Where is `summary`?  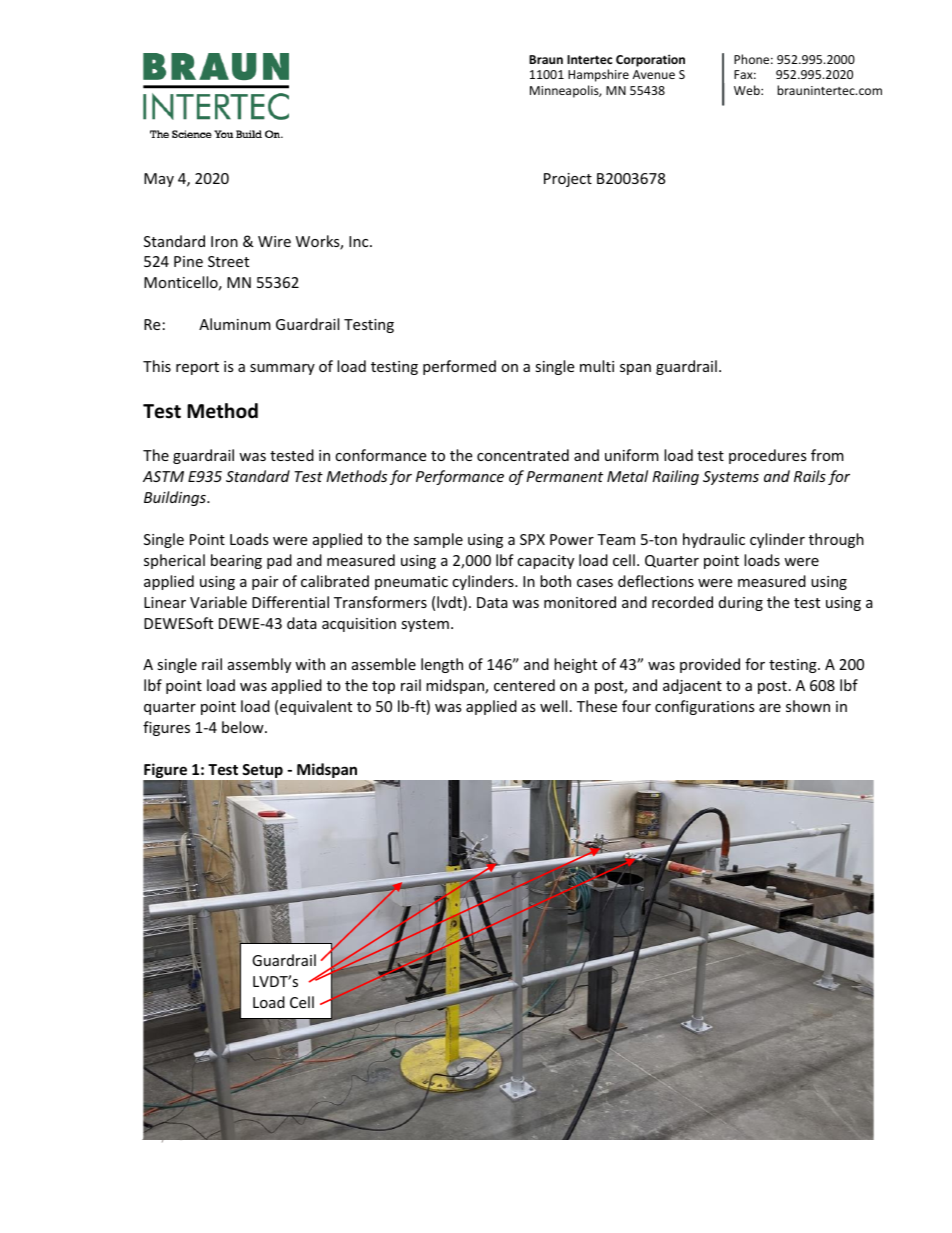
summary is located at coordinates (282, 369).
